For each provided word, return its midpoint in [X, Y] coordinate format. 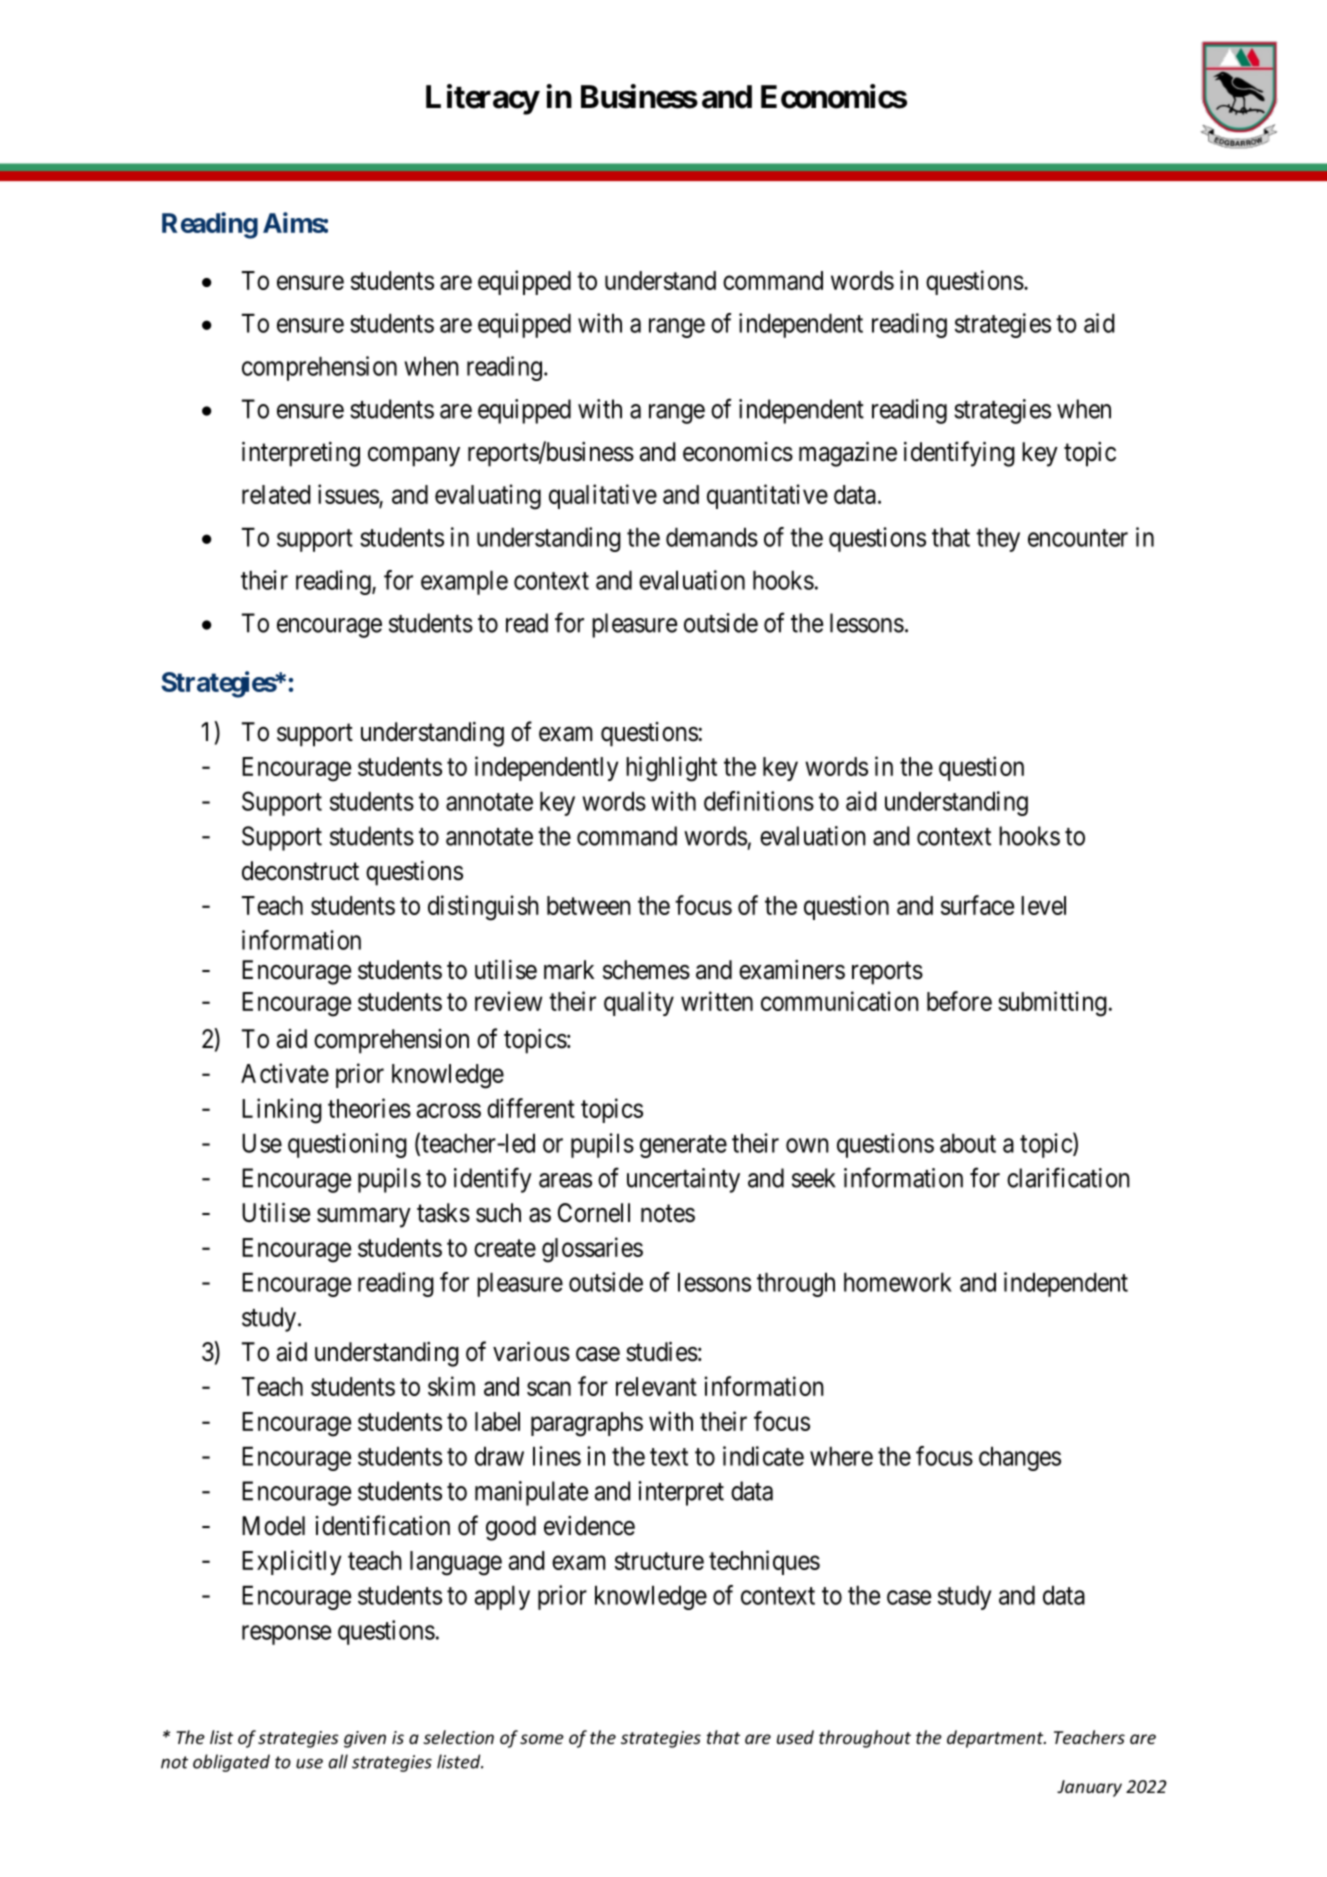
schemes [646, 970]
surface [977, 905]
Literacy [482, 99]
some [542, 1739]
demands [712, 537]
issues [349, 495]
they [998, 540]
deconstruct [300, 871]
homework [898, 1282]
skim [451, 1386]
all [338, 1761]
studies [662, 1352]
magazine [848, 454]
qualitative [603, 496]
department [996, 1739]
